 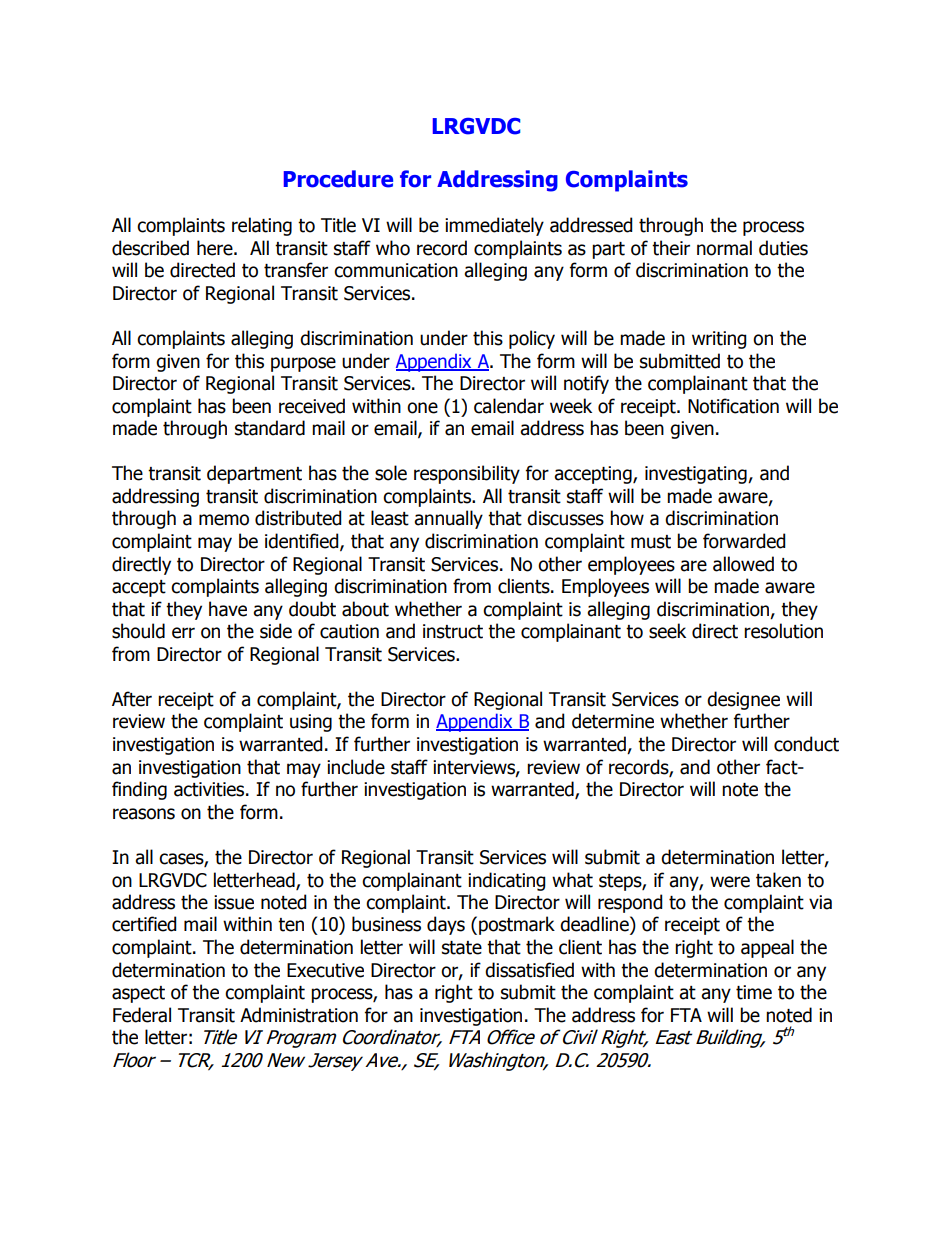 I want to click on aspect, so click(x=138, y=994).
